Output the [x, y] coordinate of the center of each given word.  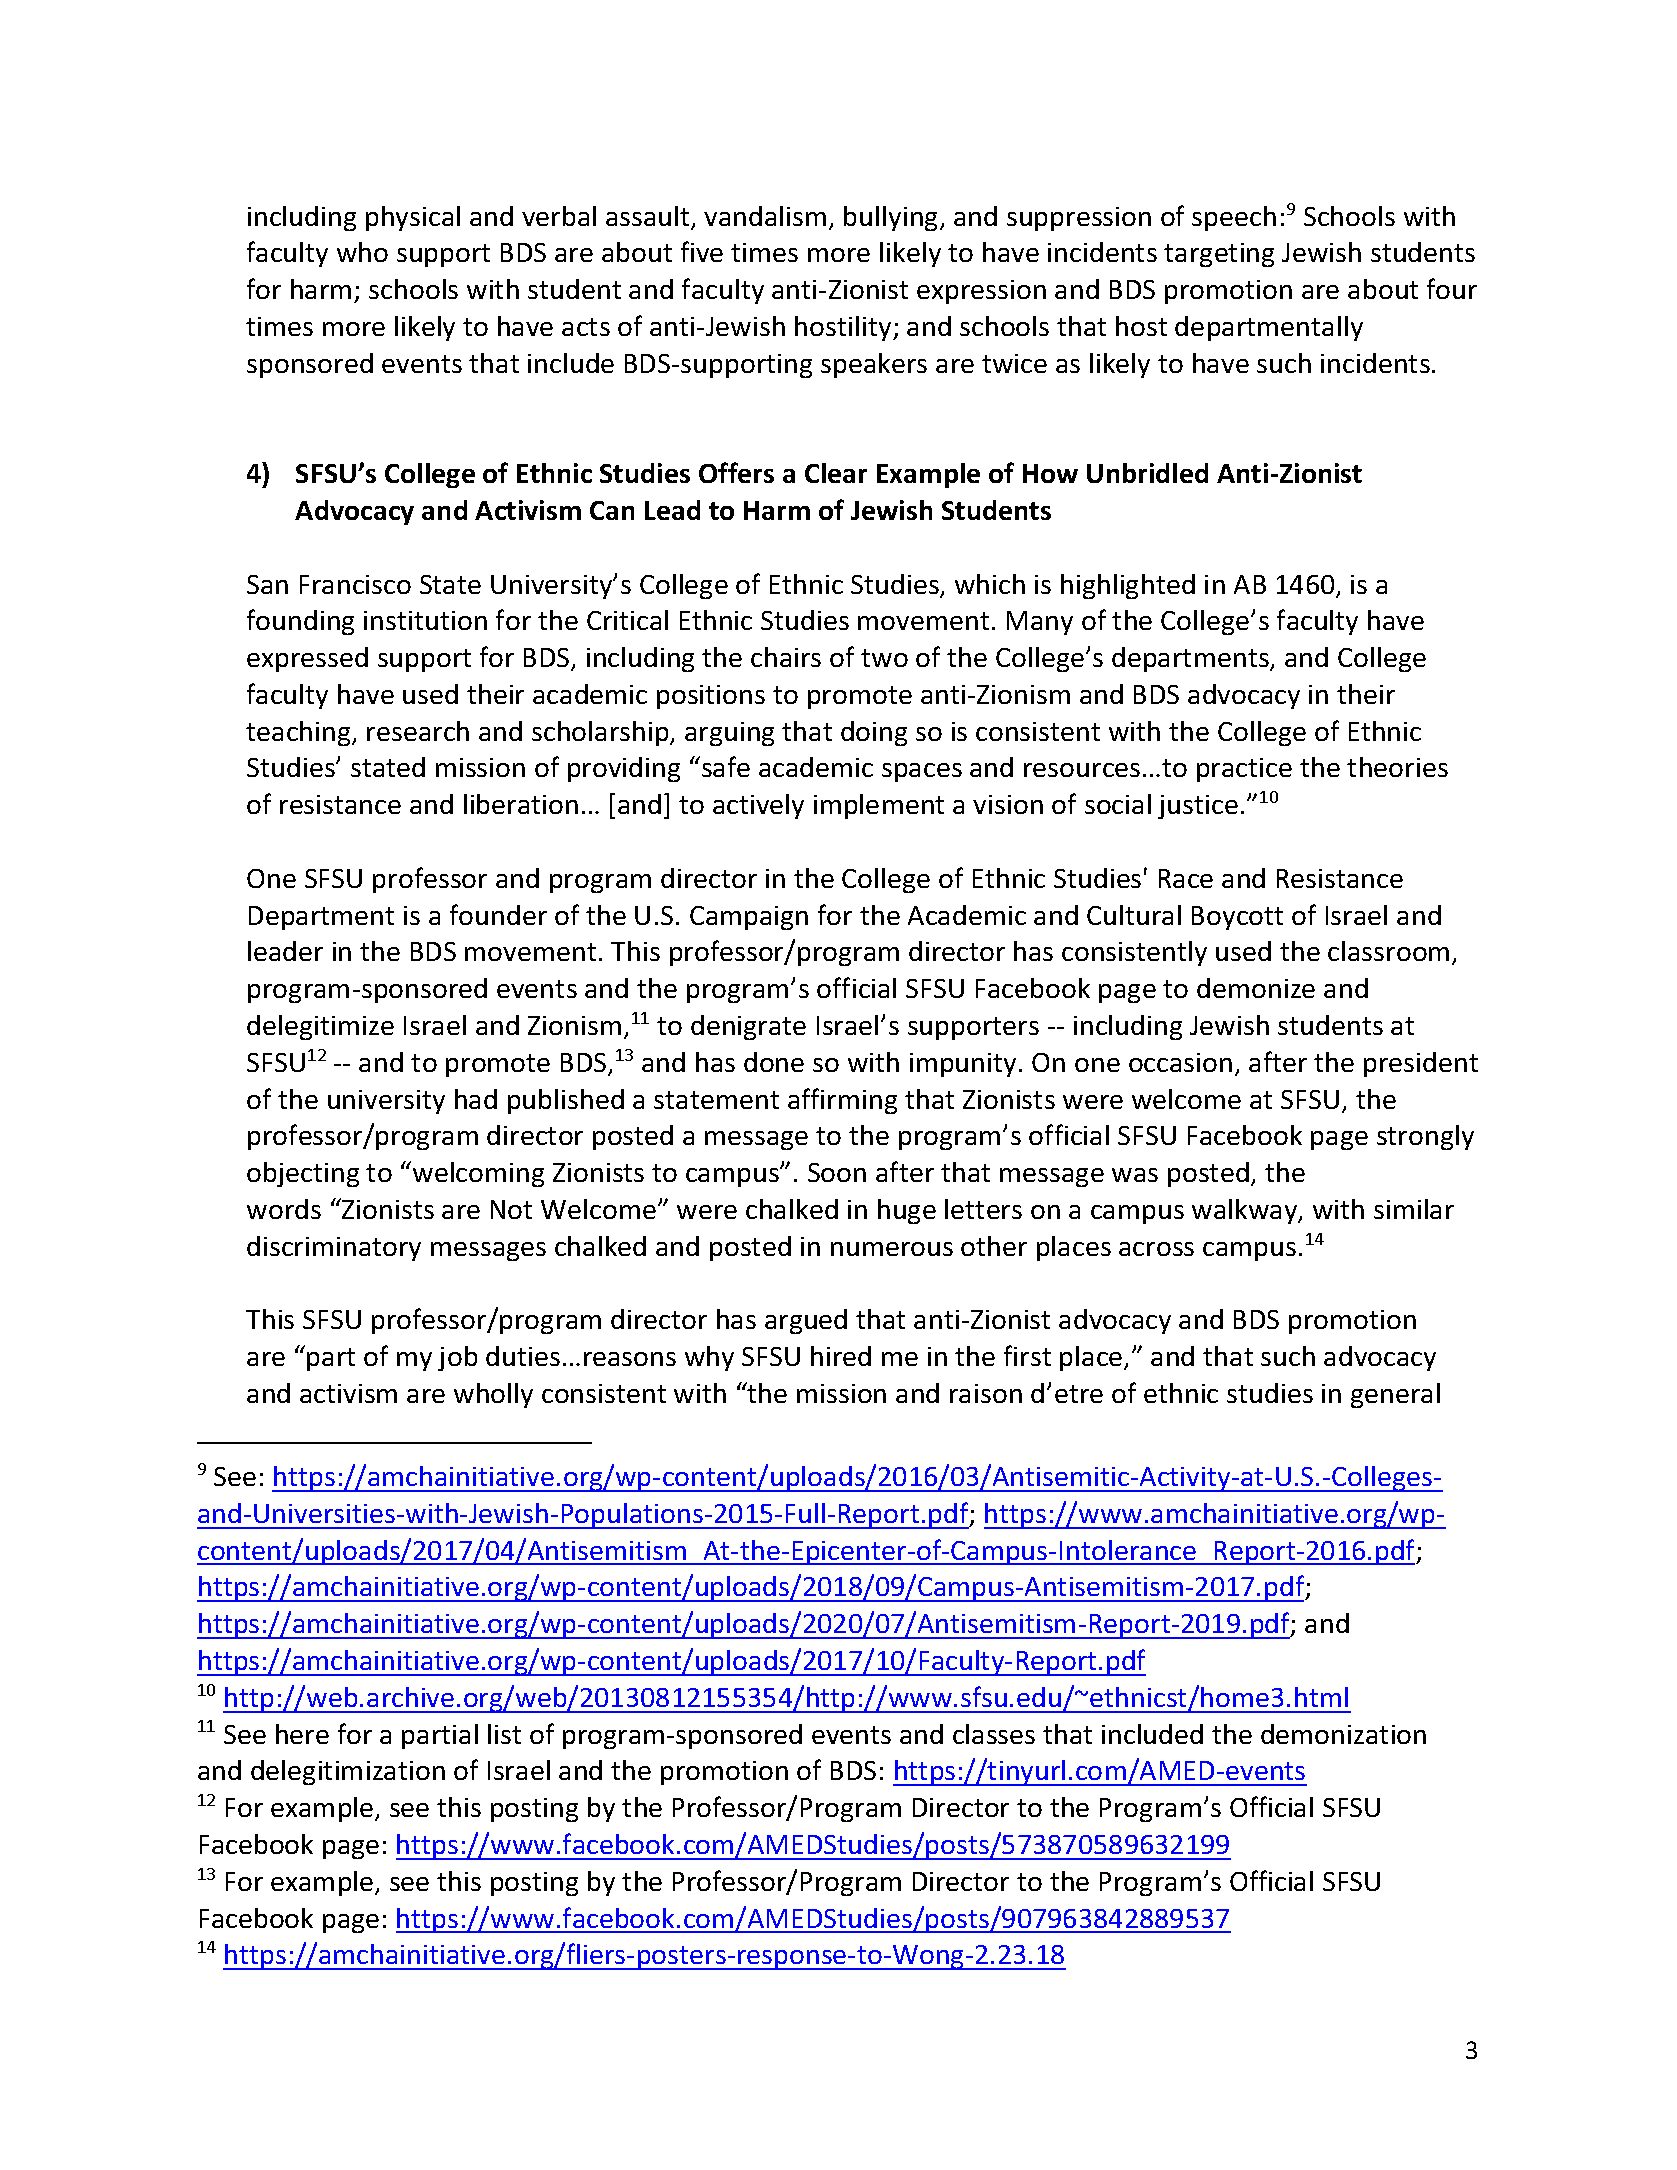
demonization [1343, 1734]
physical [413, 218]
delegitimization [348, 1772]
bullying [892, 218]
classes [994, 1734]
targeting [1219, 255]
